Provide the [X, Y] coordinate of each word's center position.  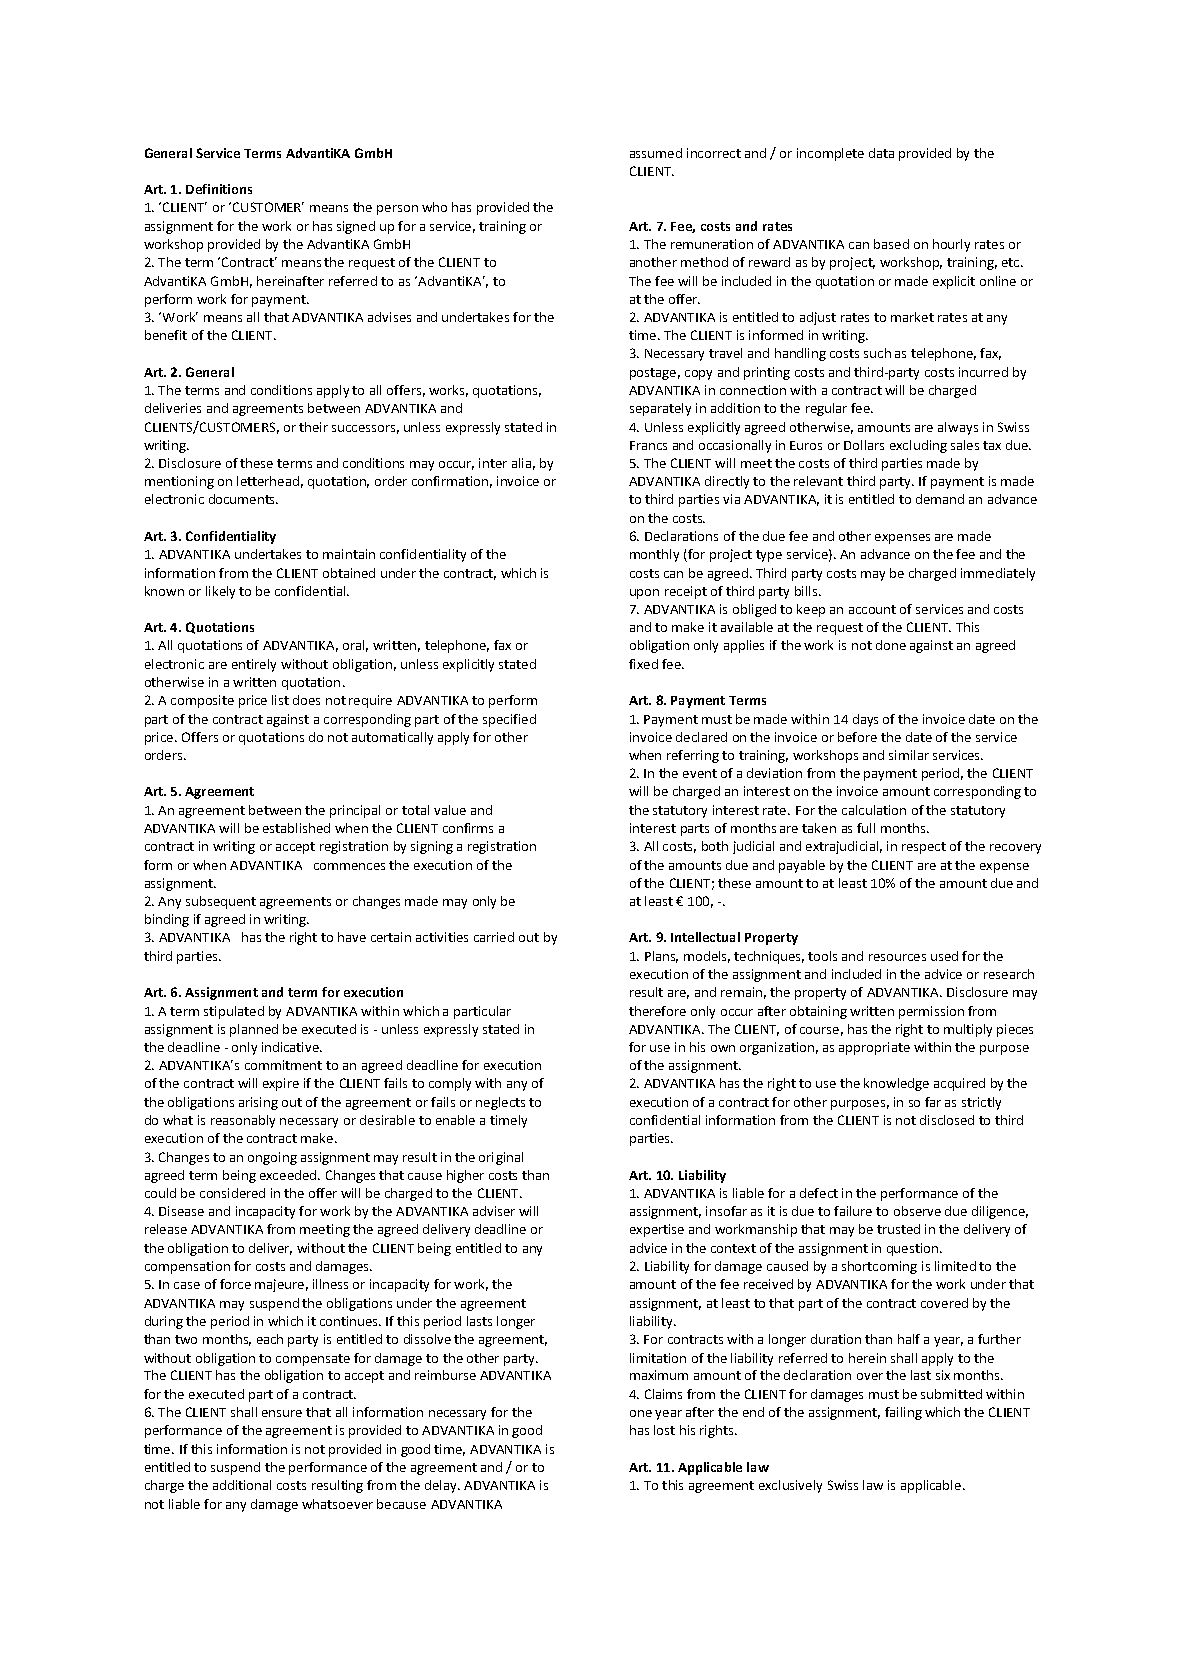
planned [254, 1030]
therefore [657, 1011]
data [881, 153]
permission [931, 1012]
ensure [282, 1413]
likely [220, 592]
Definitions [219, 189]
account [872, 609]
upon [644, 594]
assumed [656, 153]
